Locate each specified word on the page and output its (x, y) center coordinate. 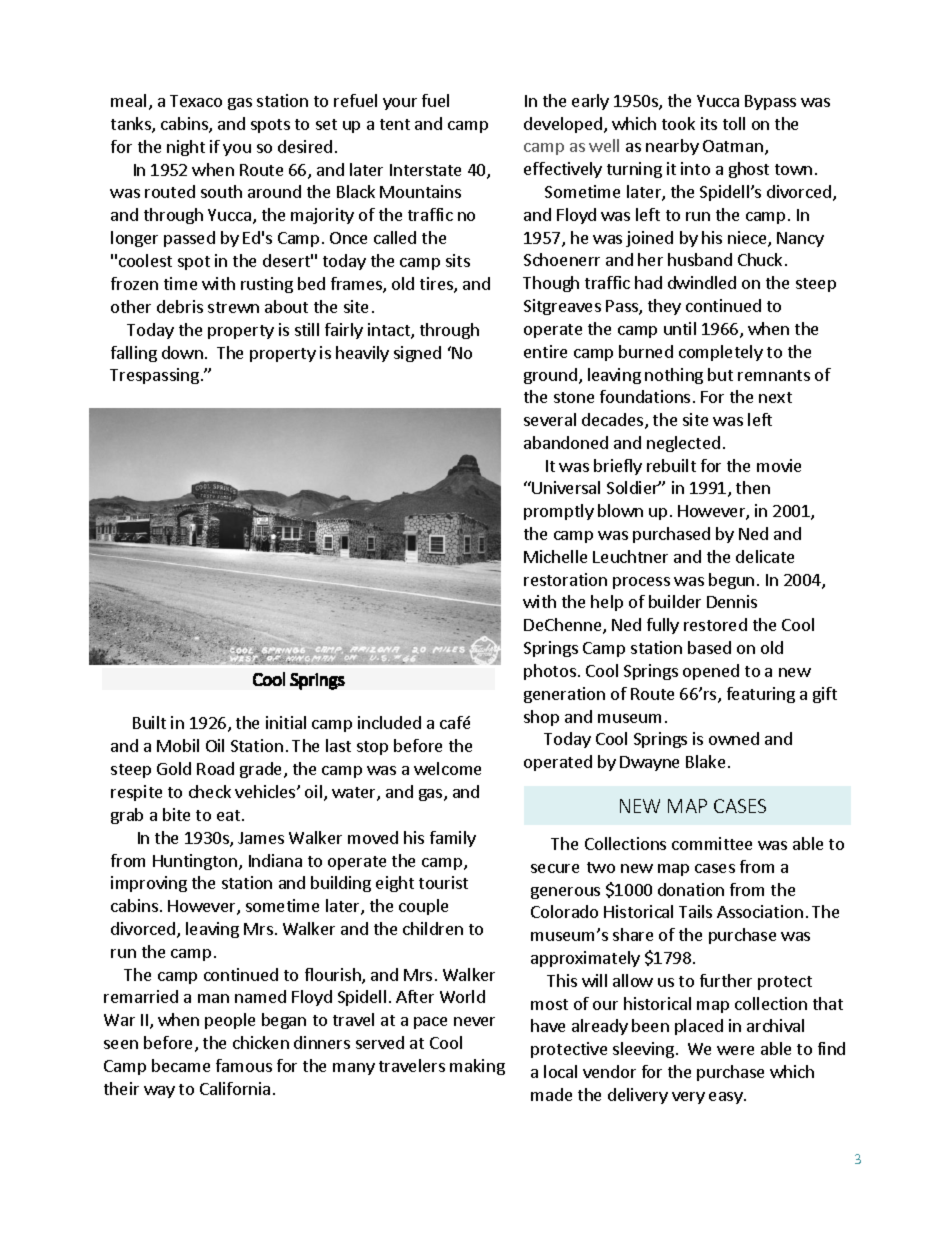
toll (734, 123)
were (735, 1050)
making (477, 1067)
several (550, 419)
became (181, 1065)
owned (734, 738)
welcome (447, 768)
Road (215, 768)
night (186, 148)
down (182, 352)
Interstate (425, 170)
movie (779, 465)
